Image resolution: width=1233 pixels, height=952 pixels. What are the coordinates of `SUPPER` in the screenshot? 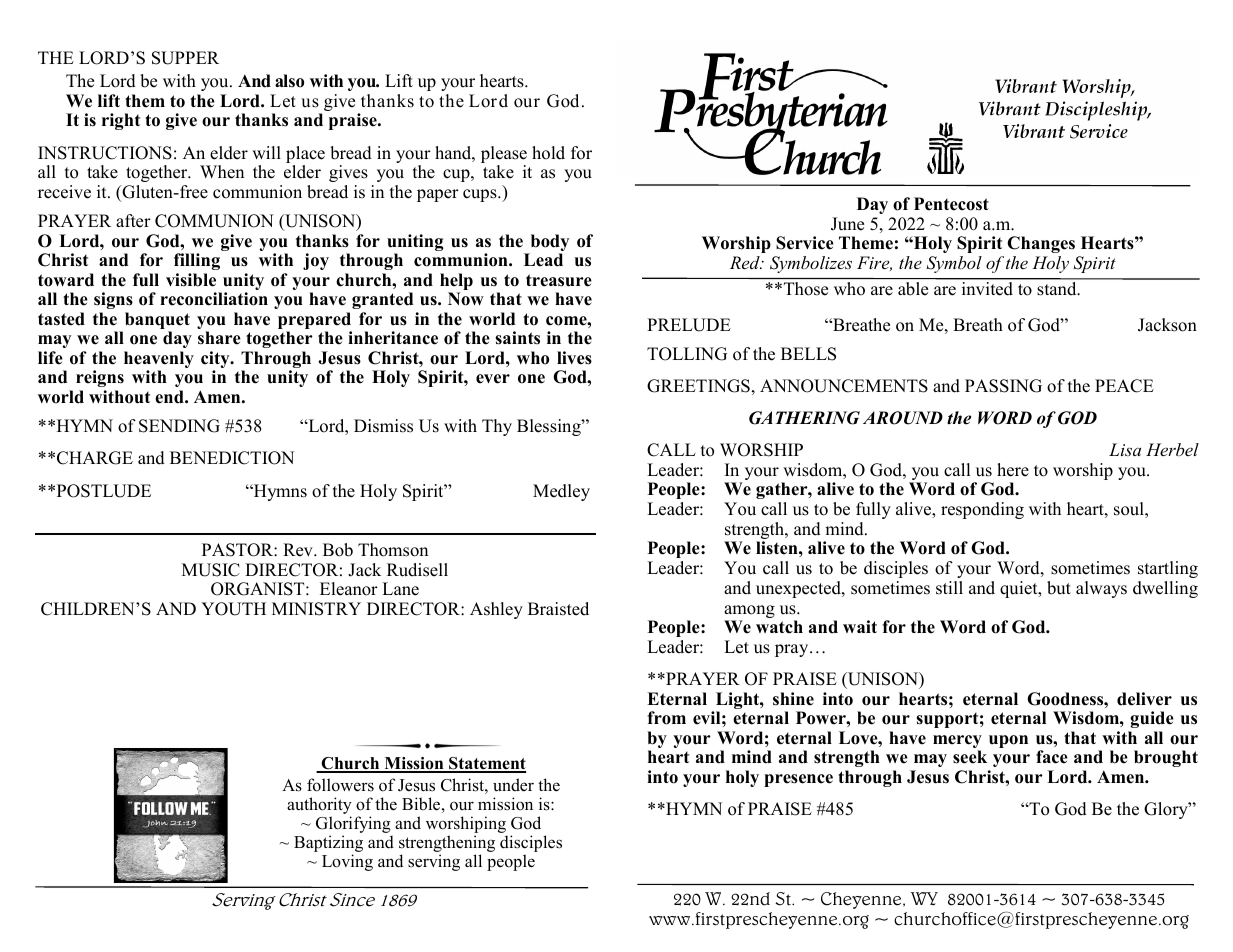 It's located at (185, 58).
